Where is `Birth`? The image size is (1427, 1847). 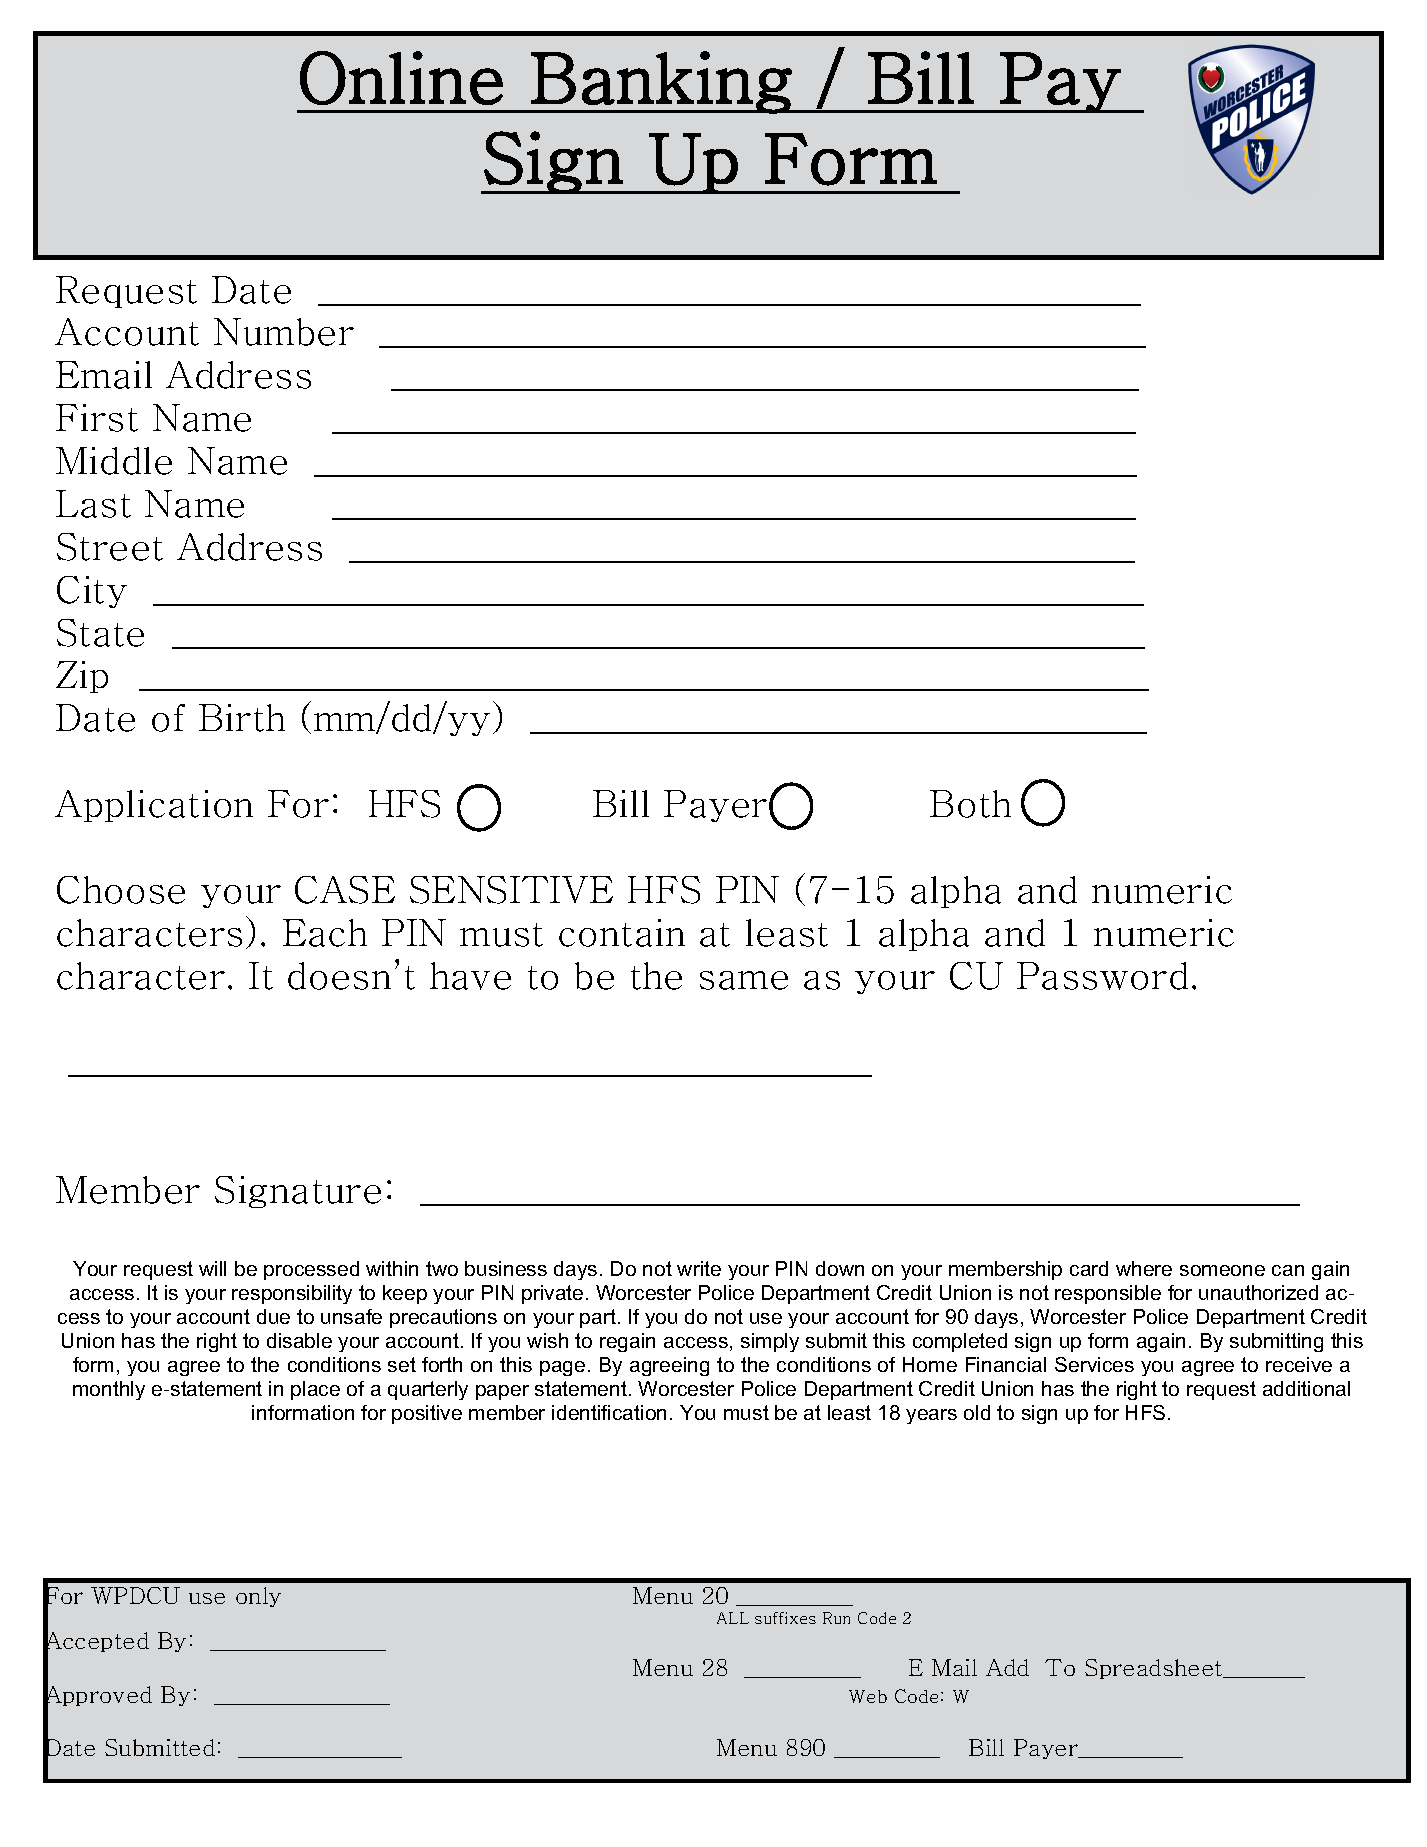 Birth is located at coordinates (242, 718).
